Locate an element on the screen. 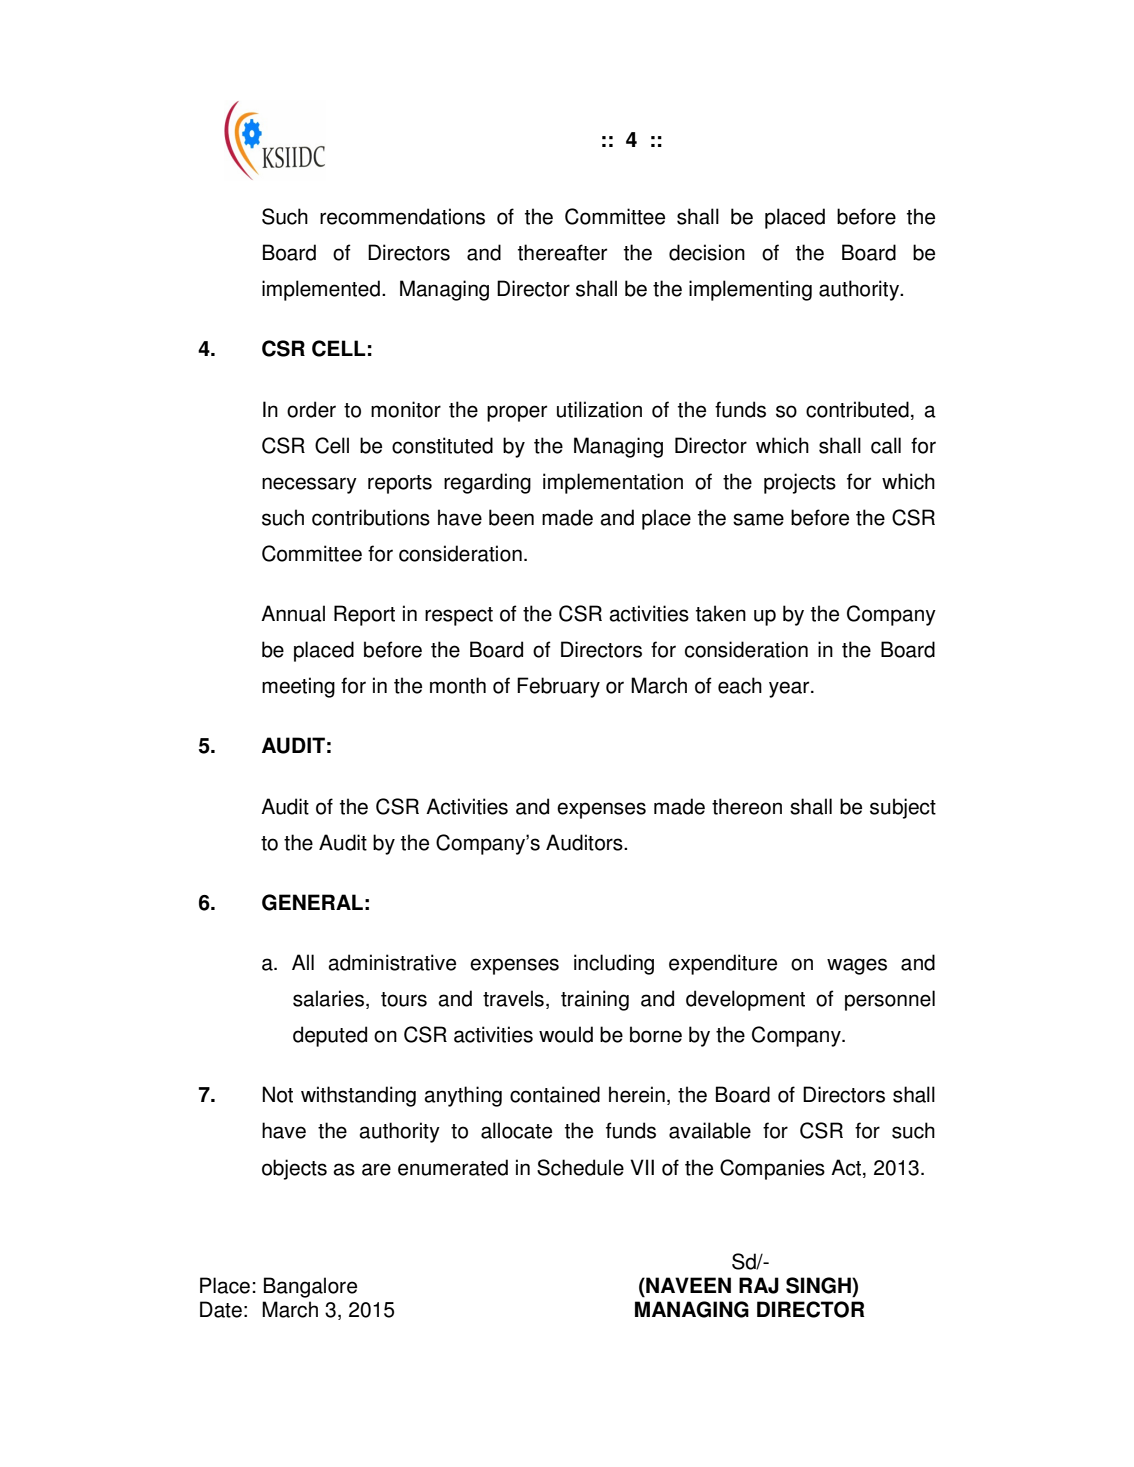 The image size is (1134, 1467). thereafter is located at coordinates (562, 252).
